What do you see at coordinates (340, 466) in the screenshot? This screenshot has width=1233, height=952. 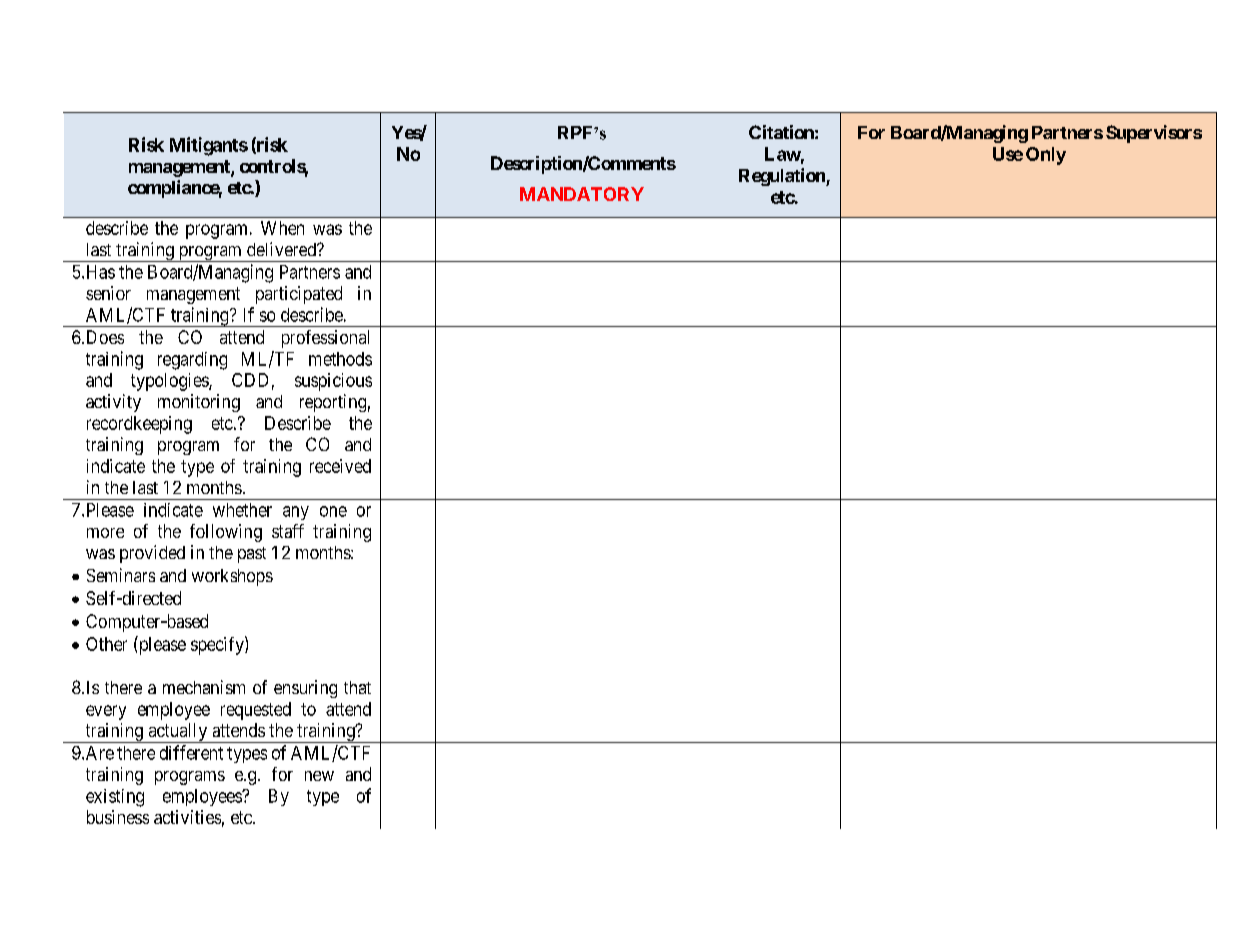 I see `received` at bounding box center [340, 466].
